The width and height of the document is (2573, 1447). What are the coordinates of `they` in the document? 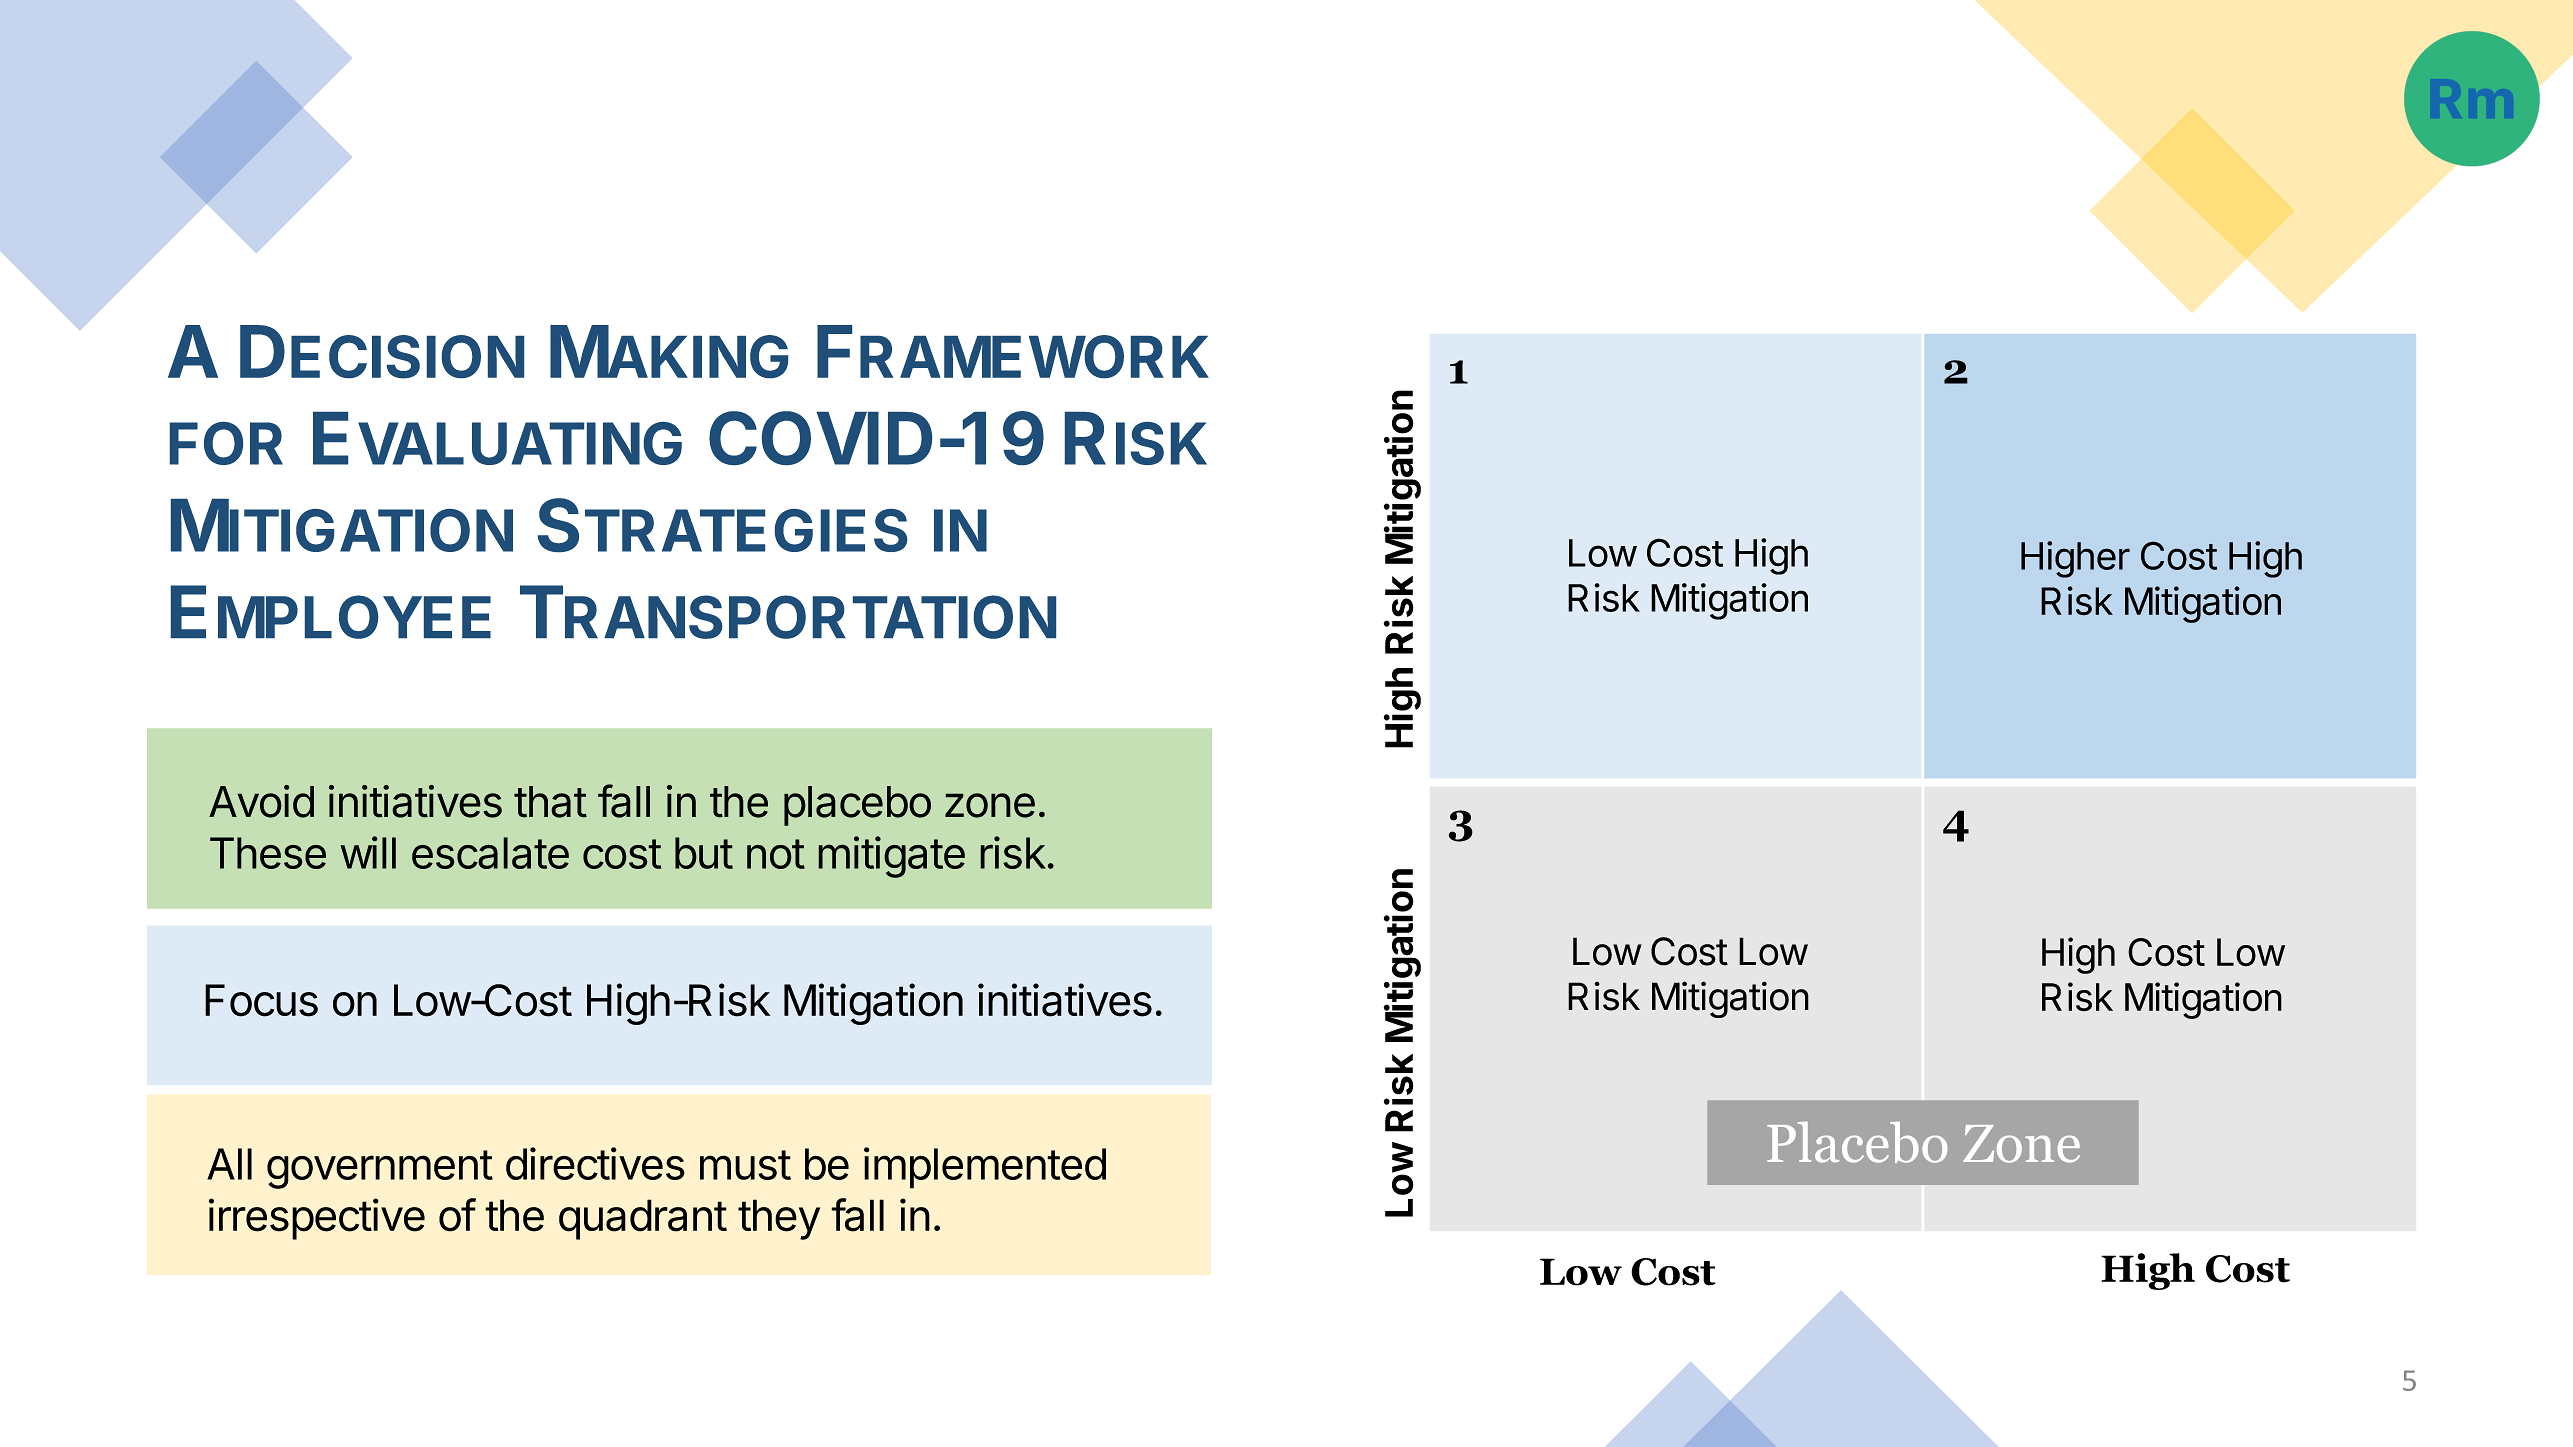 It's located at (779, 1219).
